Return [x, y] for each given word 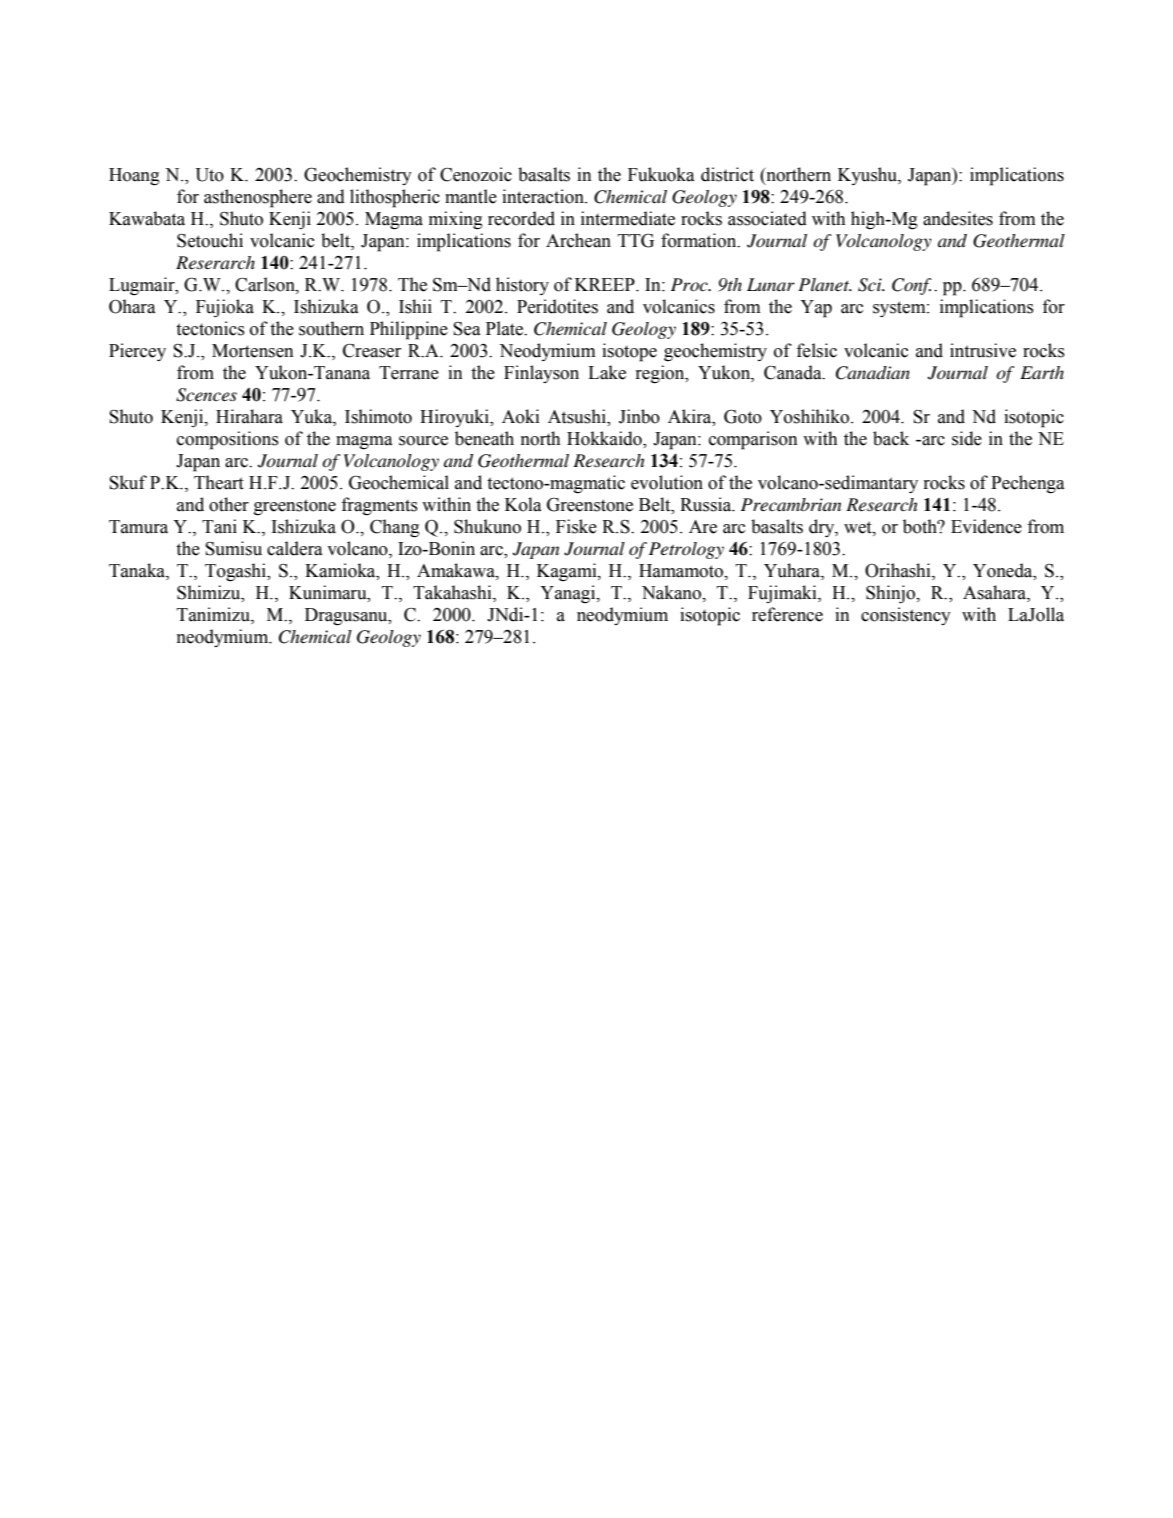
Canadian [873, 373]
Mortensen [252, 351]
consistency [906, 616]
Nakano [672, 592]
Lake [607, 372]
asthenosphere [258, 198]
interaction [544, 196]
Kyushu [868, 176]
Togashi [237, 572]
